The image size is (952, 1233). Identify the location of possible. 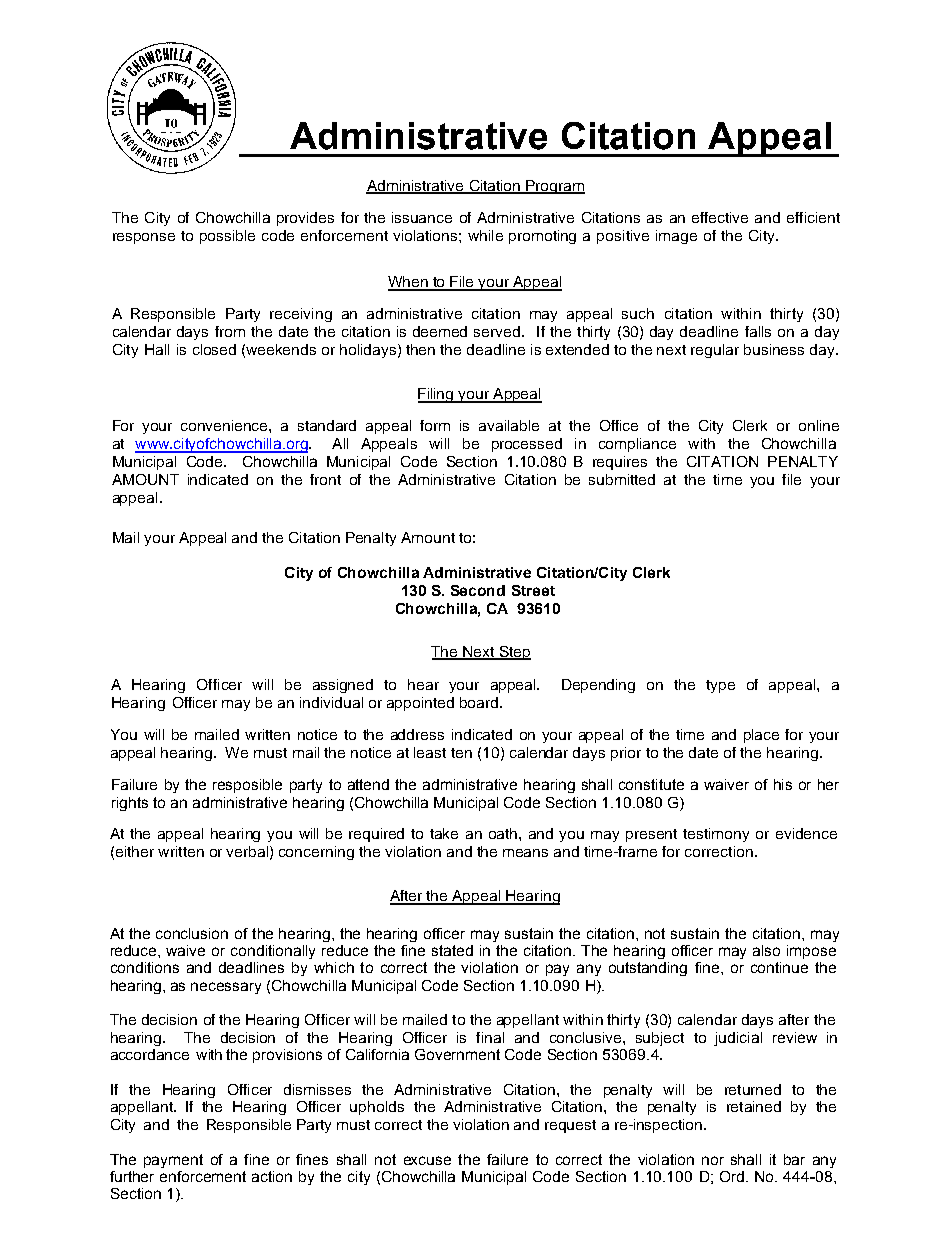
(227, 237).
